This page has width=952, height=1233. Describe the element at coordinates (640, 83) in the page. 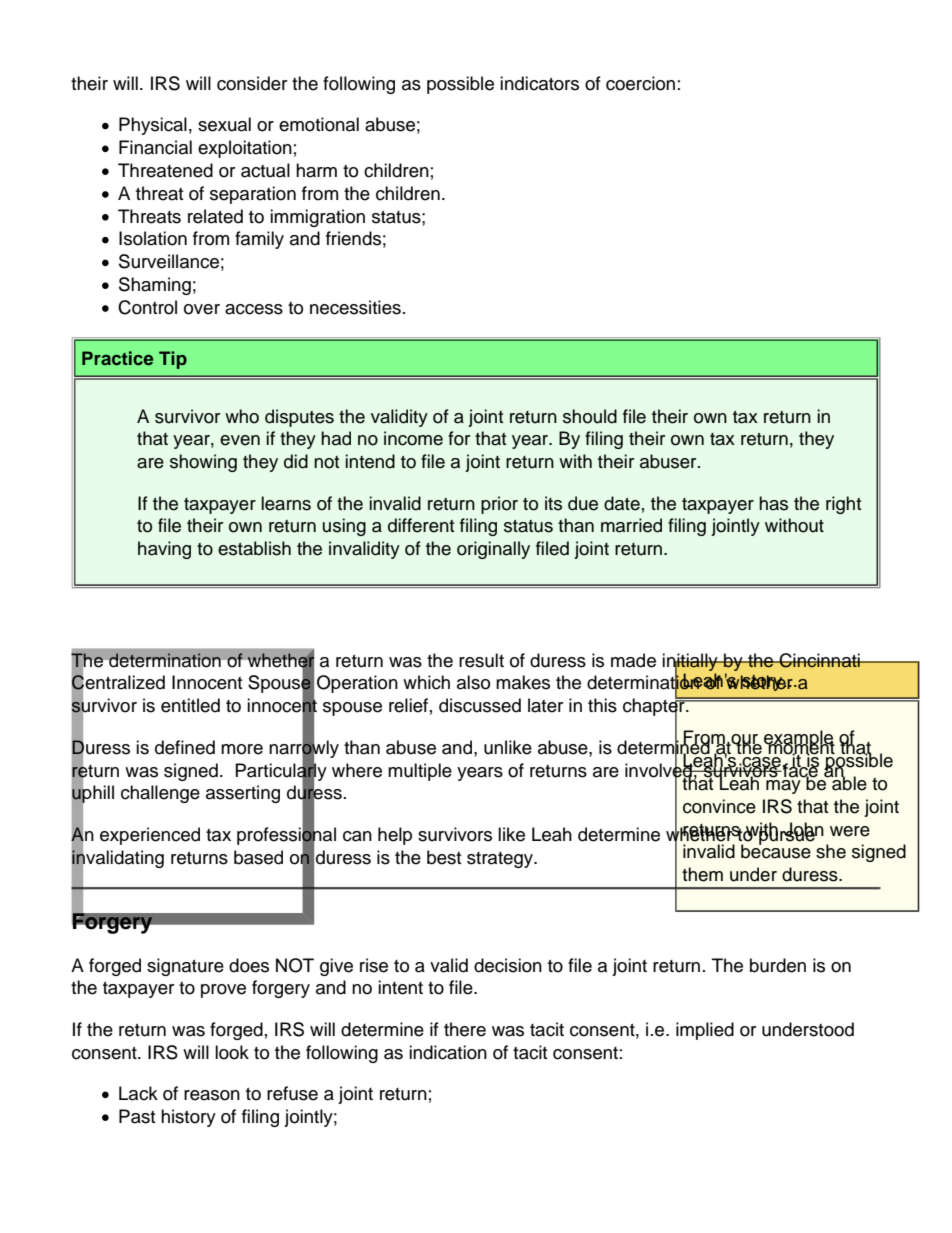

I see `coercion` at that location.
